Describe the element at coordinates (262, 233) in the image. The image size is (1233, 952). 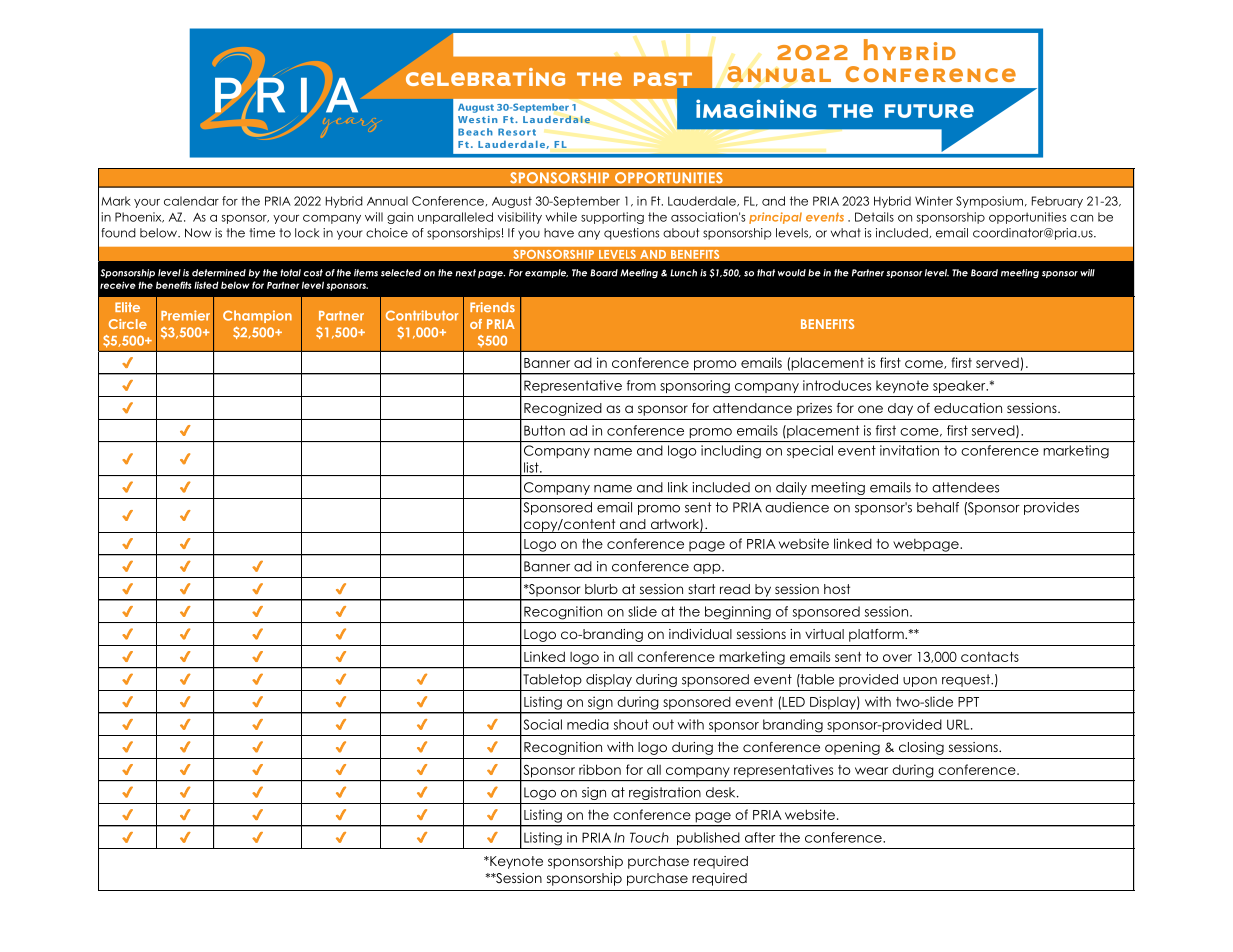
I see `time` at that location.
